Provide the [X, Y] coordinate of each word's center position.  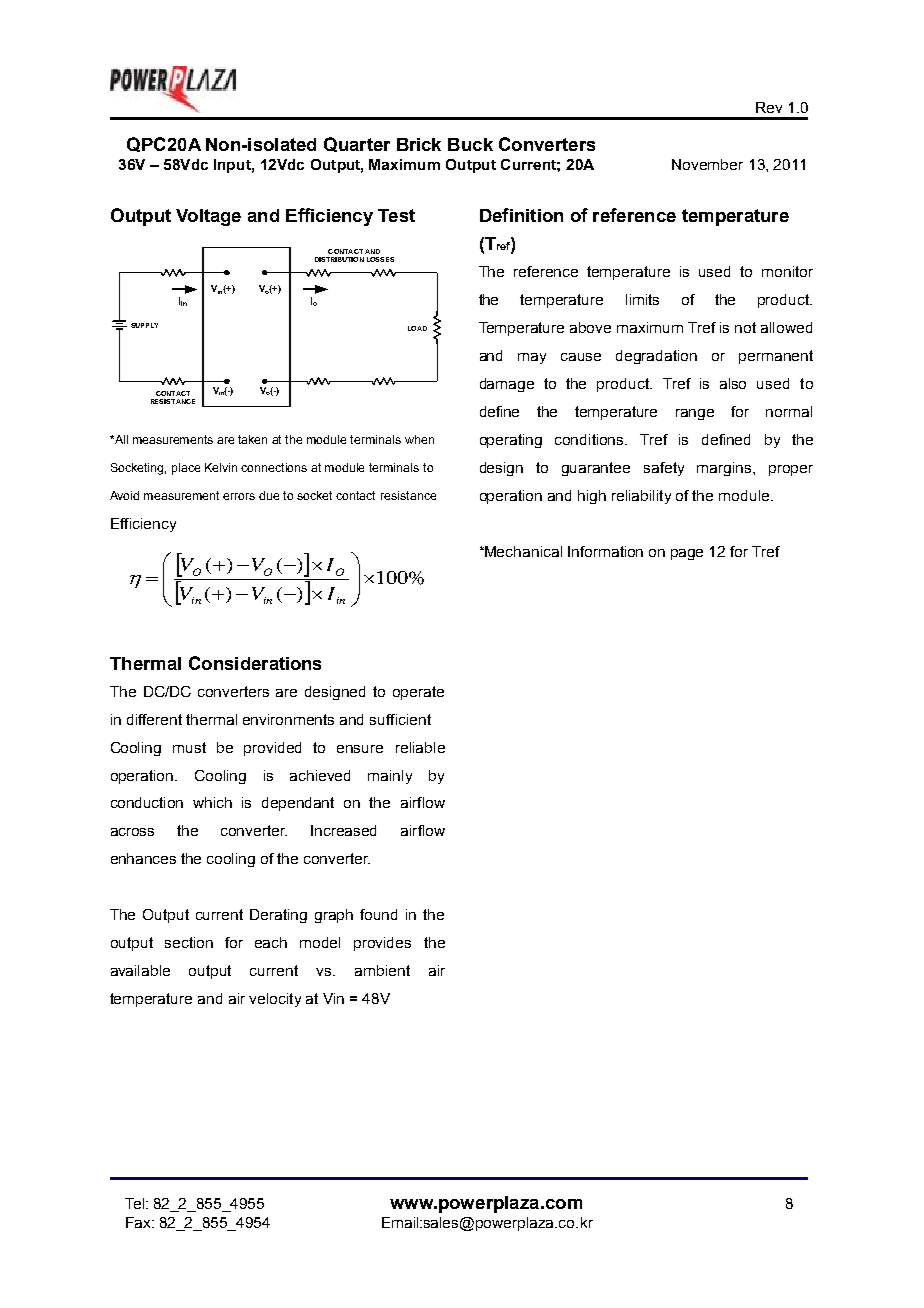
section [189, 942]
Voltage [208, 217]
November [707, 164]
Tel [136, 1203]
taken [252, 439]
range [695, 414]
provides [382, 944]
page [687, 554]
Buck [470, 144]
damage [507, 385]
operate [418, 693]
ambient [382, 970]
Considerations [255, 663]
